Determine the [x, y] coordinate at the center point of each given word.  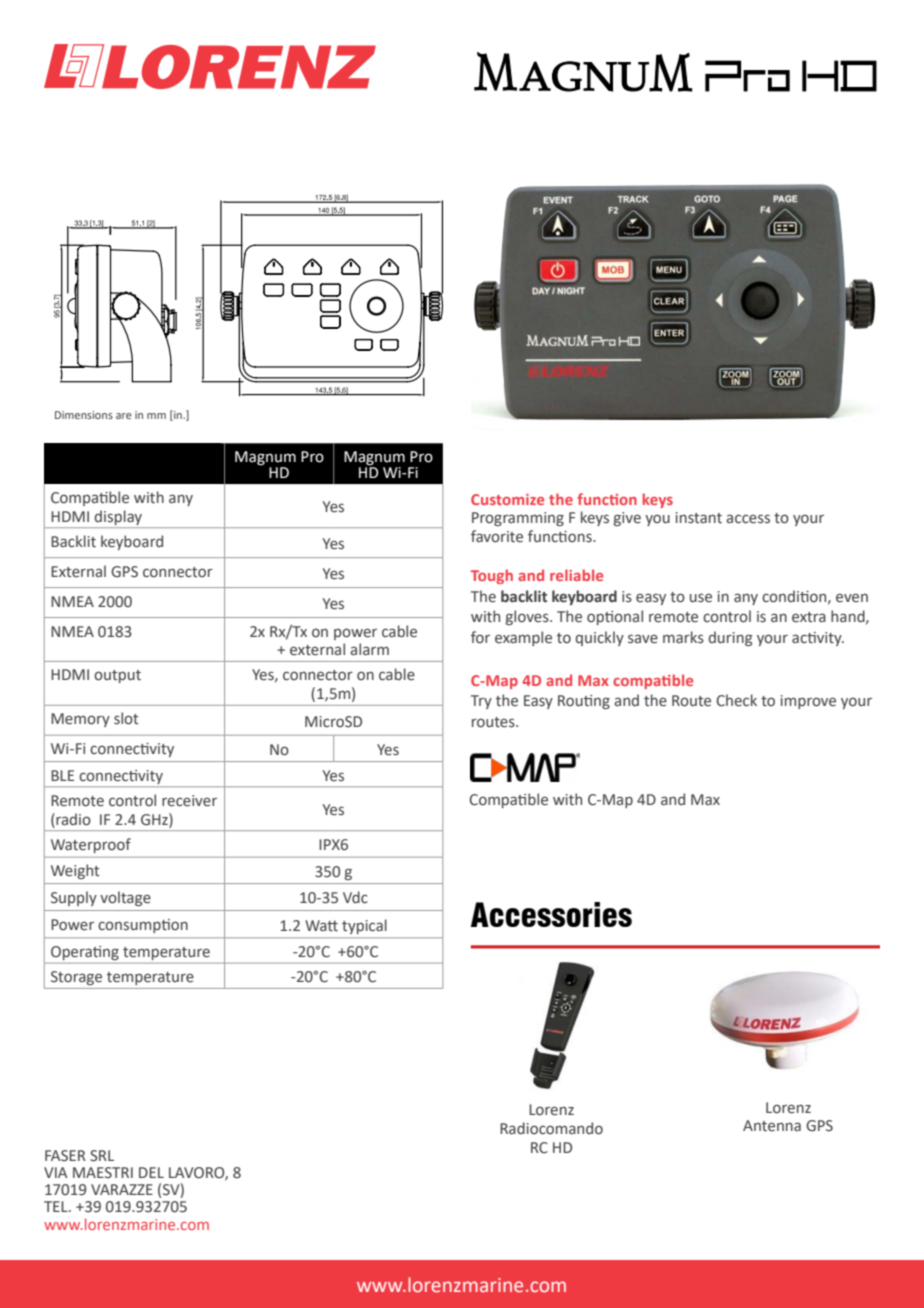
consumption [143, 926]
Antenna [772, 1126]
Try [481, 702]
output [117, 676]
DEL [151, 1172]
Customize [507, 499]
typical [364, 926]
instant [699, 518]
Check [736, 700]
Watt [321, 926]
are [124, 416]
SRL [102, 1156]
